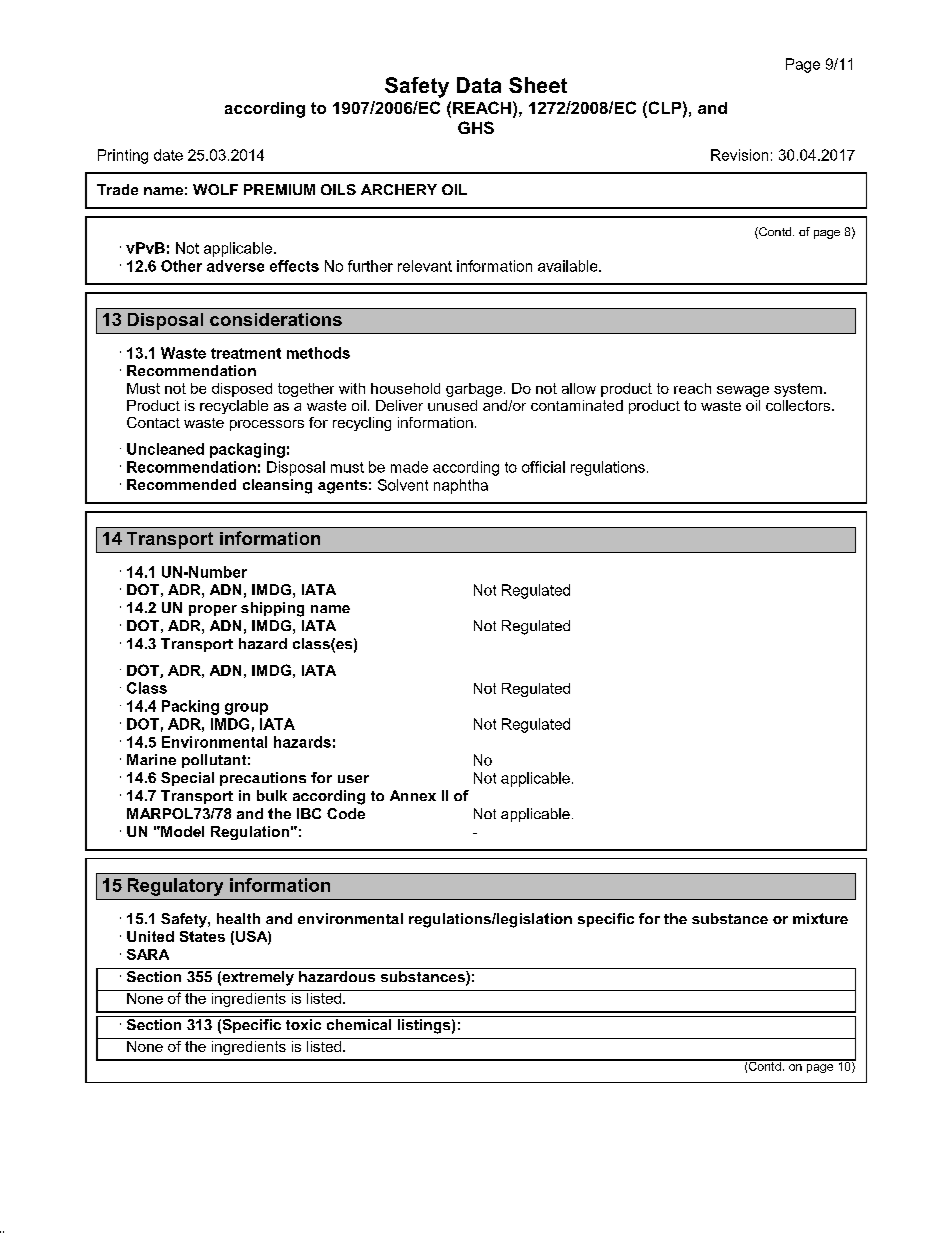  Describe the element at coordinates (168, 155) in the image. I see `date` at that location.
